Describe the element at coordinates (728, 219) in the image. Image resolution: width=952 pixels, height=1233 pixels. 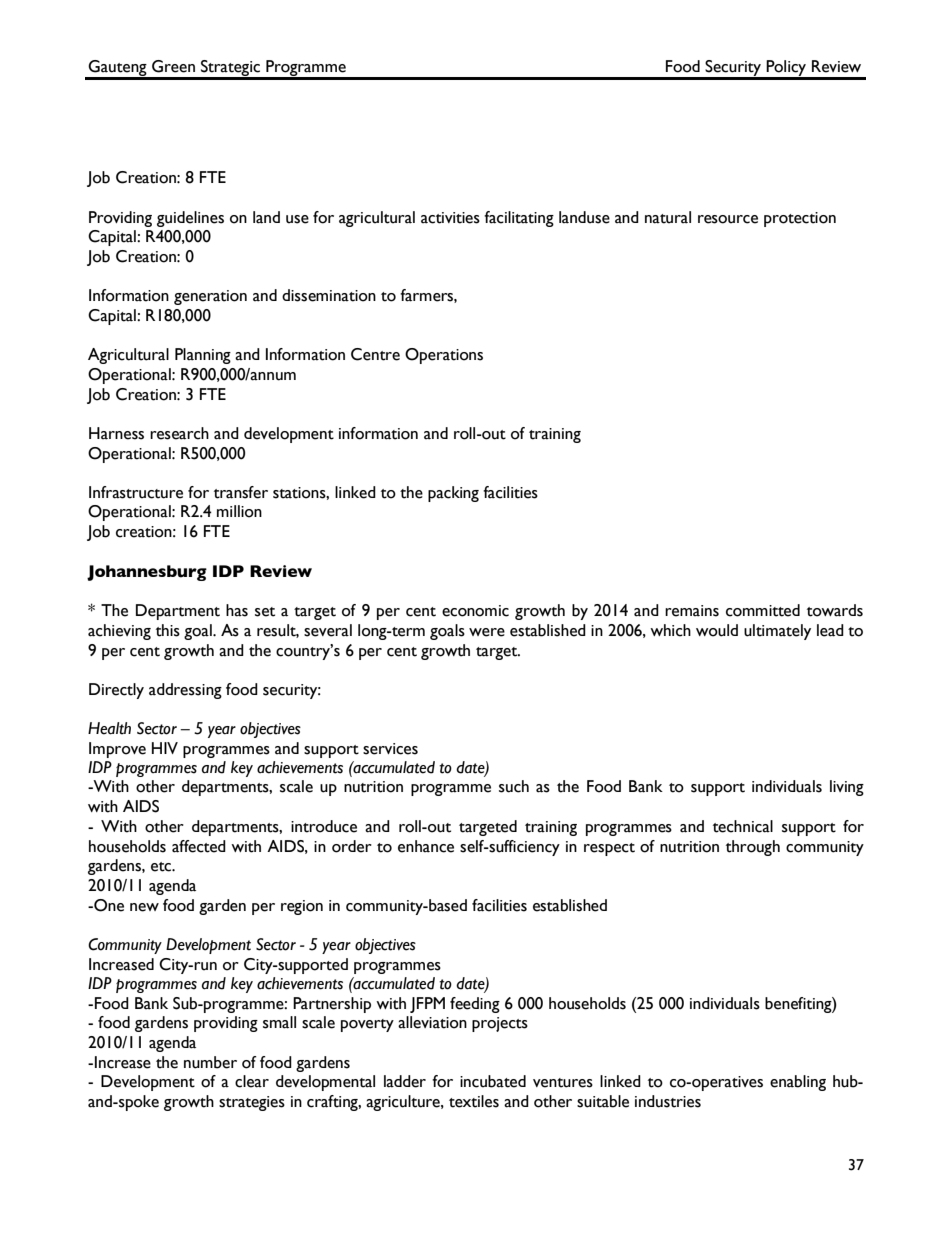
I see `resource` at that location.
